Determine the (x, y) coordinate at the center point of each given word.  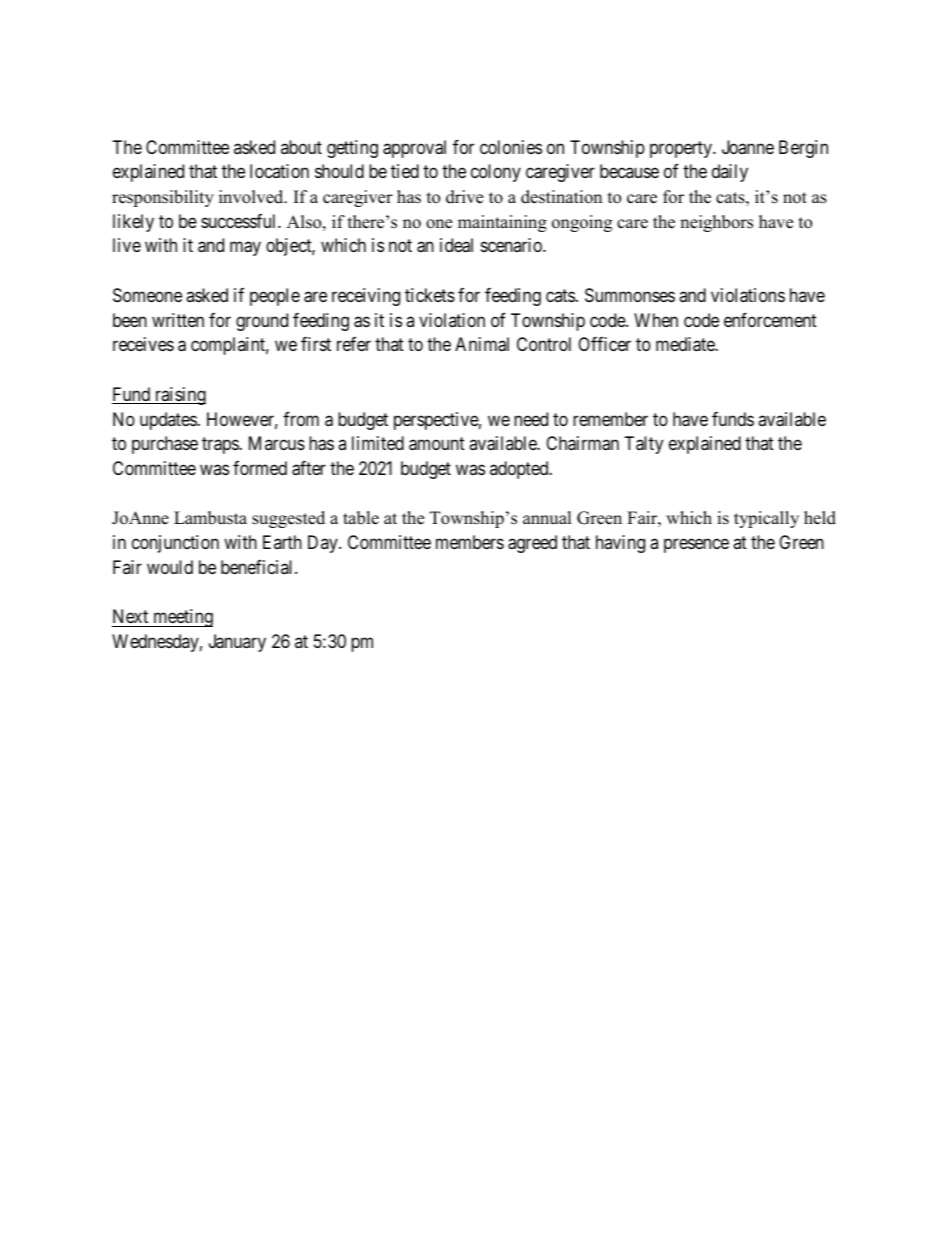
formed (260, 468)
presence (696, 545)
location (279, 171)
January (237, 643)
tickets (430, 295)
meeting (182, 618)
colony (496, 173)
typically (766, 519)
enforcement (770, 320)
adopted (520, 470)
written (178, 320)
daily (730, 173)
